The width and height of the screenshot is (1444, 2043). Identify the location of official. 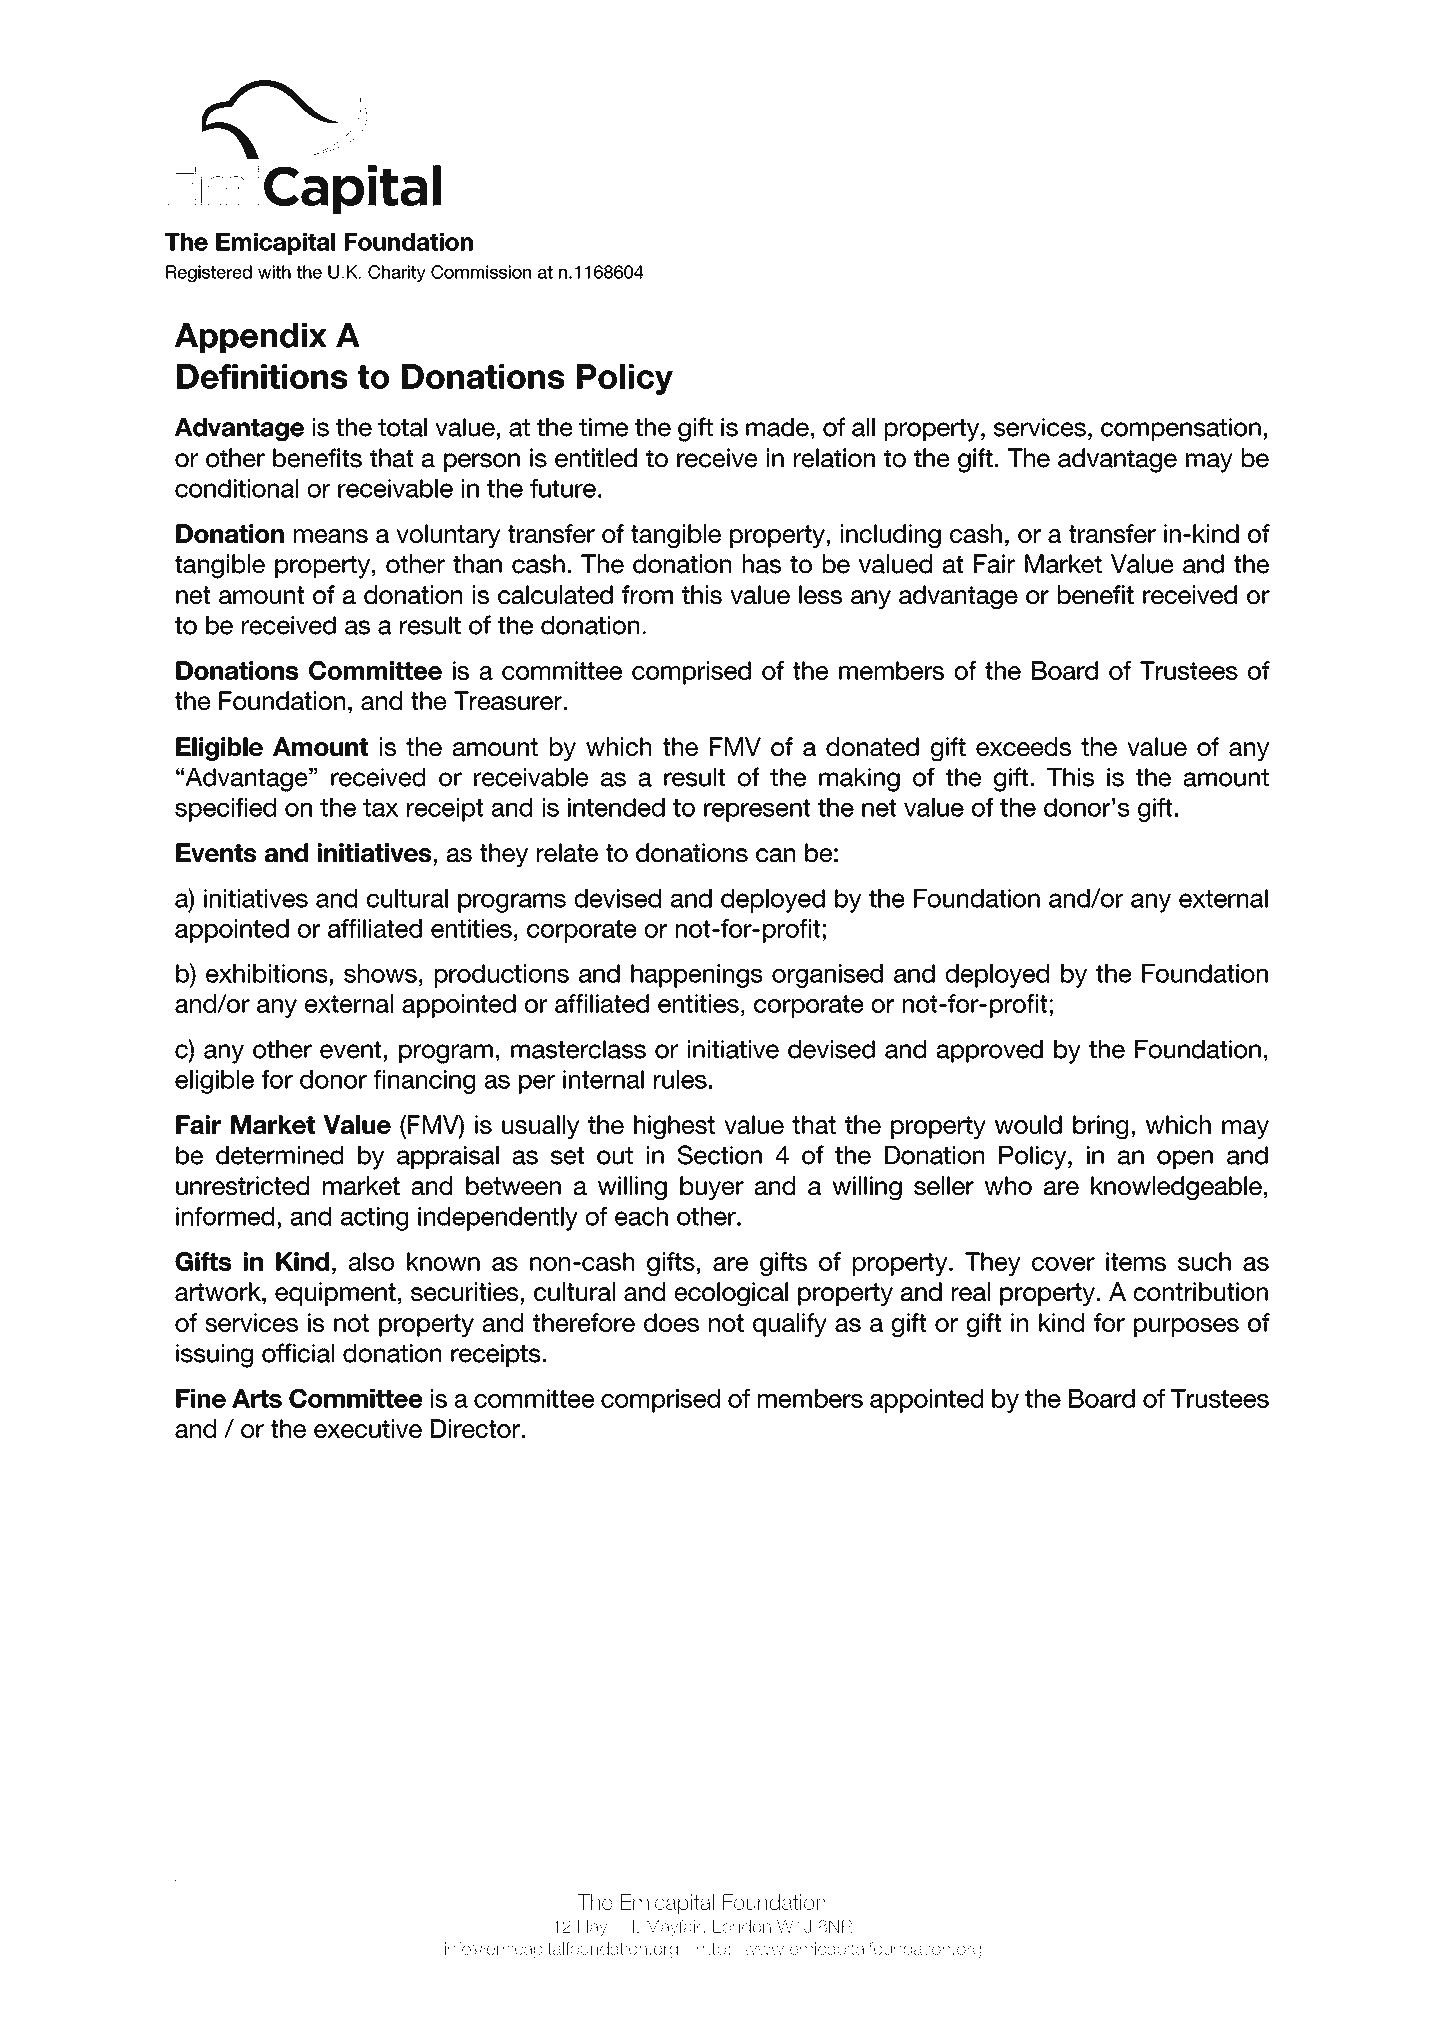
(298, 1353).
